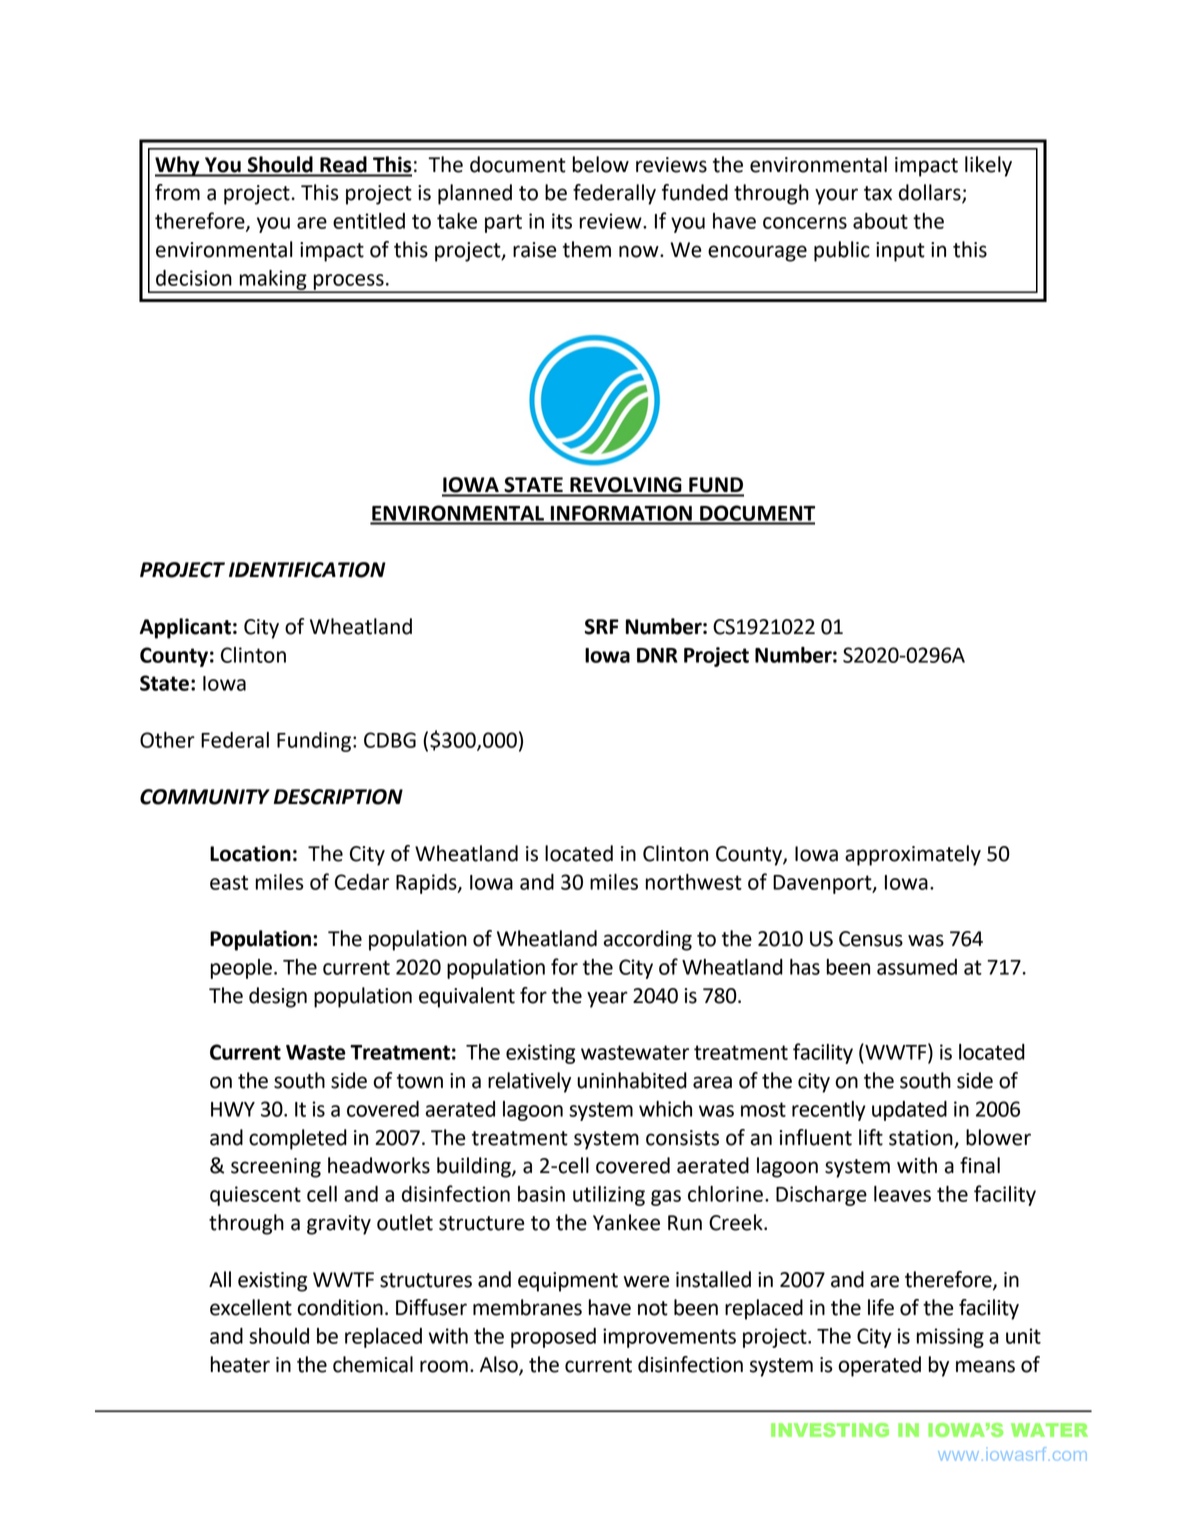 Image resolution: width=1186 pixels, height=1535 pixels. Describe the element at coordinates (657, 655) in the image. I see `DNR` at that location.
